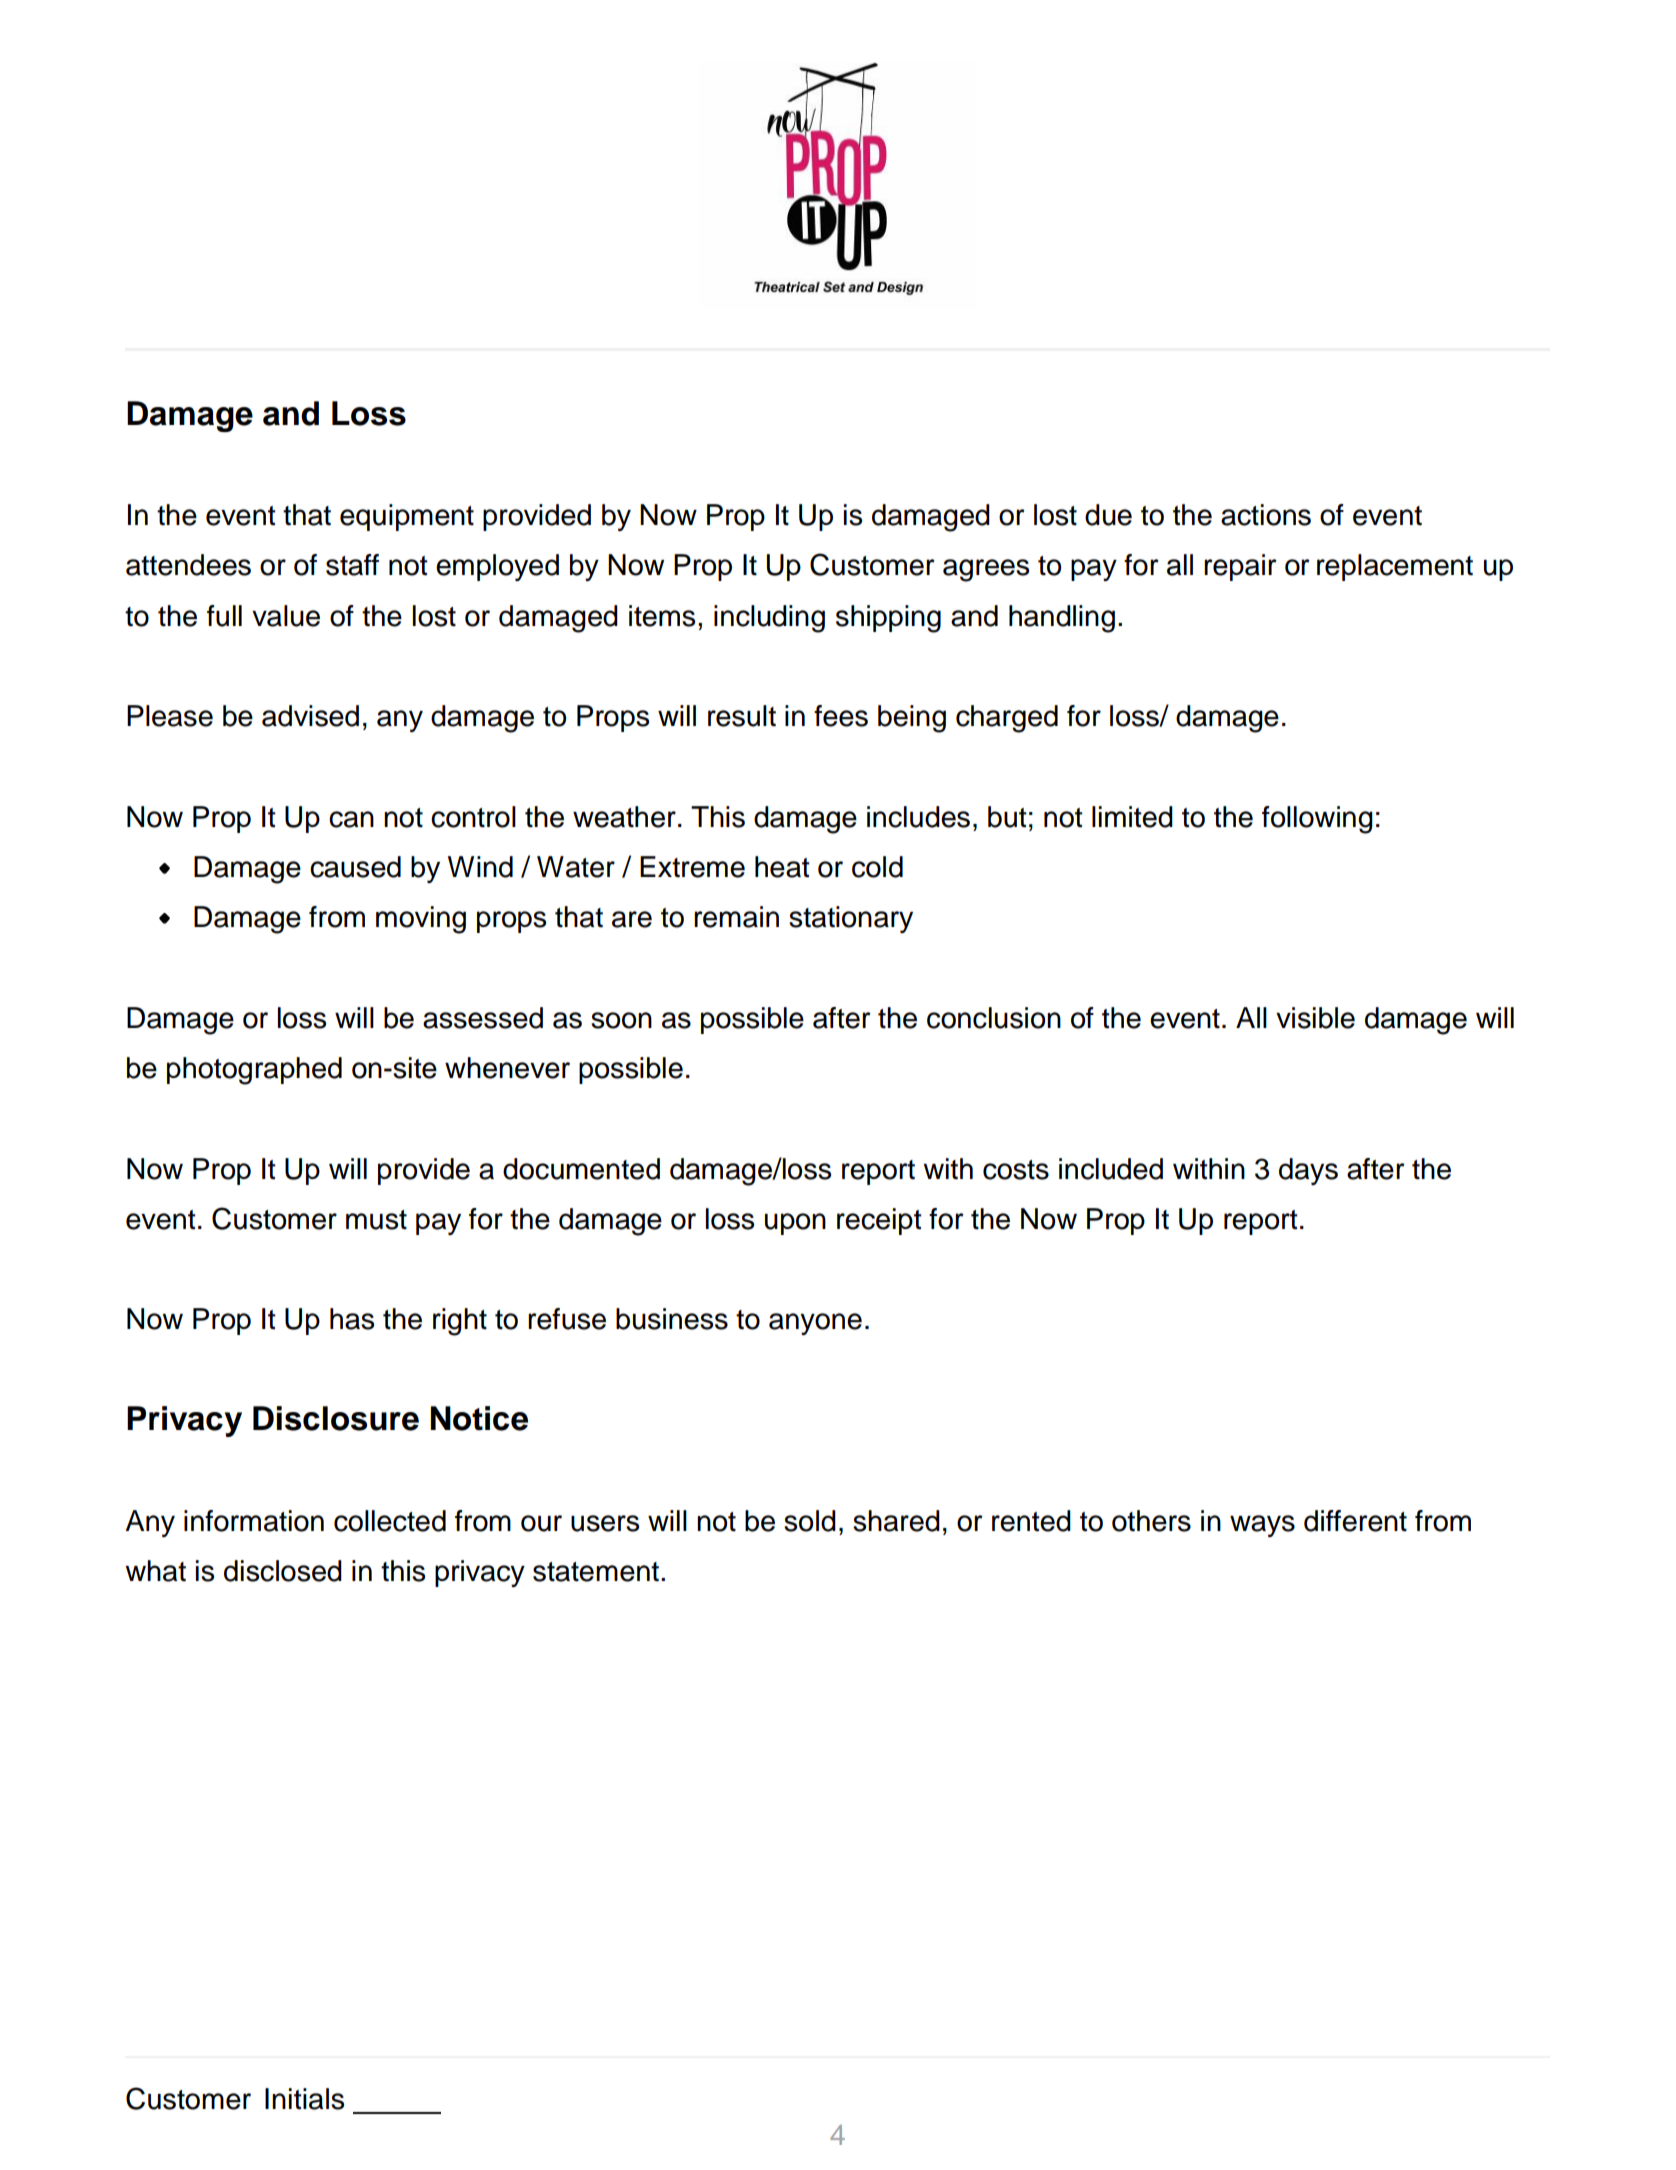 This screenshot has height=2170, width=1676. Describe the element at coordinates (810, 1521) in the screenshot. I see `sold` at that location.
